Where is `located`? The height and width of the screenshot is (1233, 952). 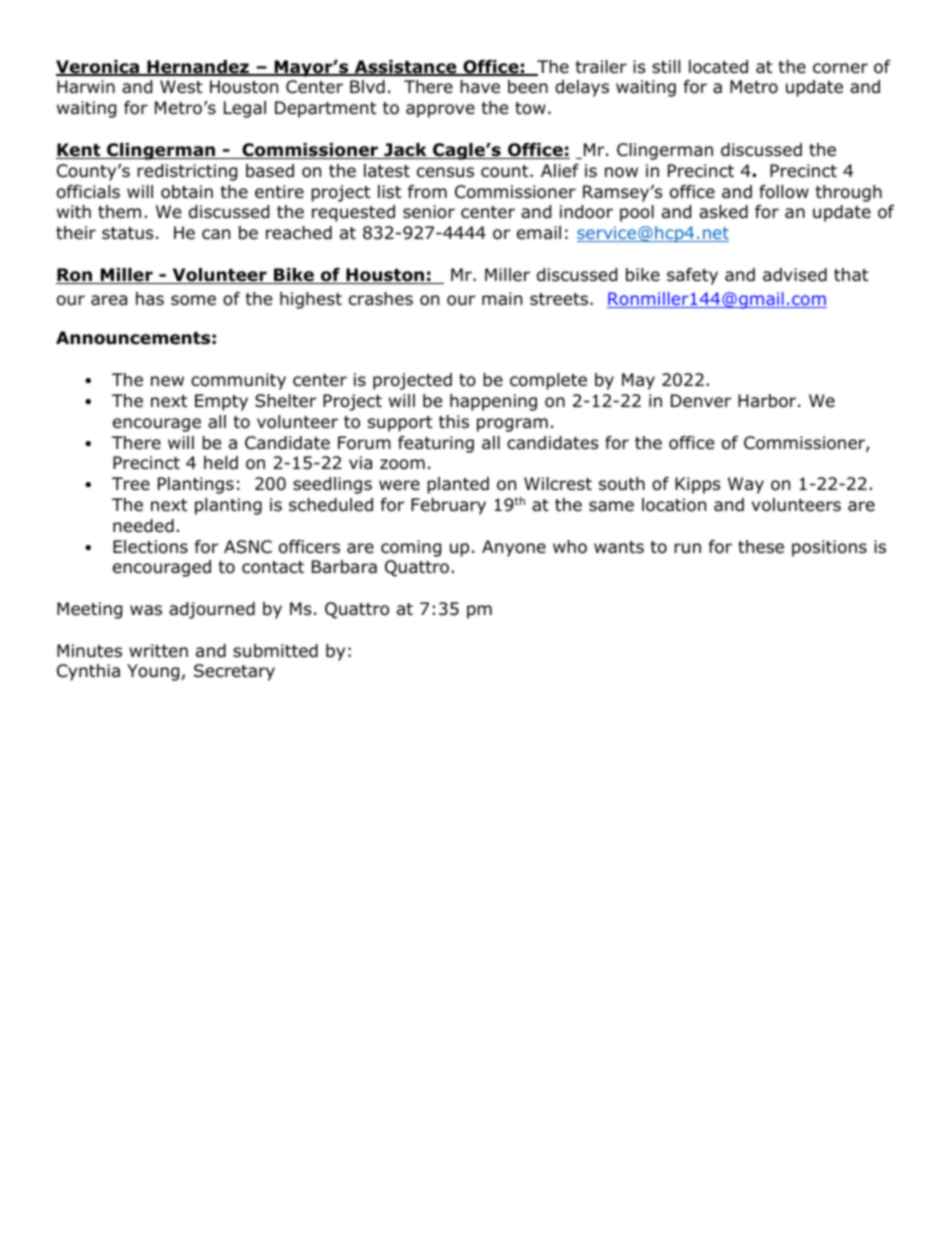 located is located at coordinates (718, 67).
